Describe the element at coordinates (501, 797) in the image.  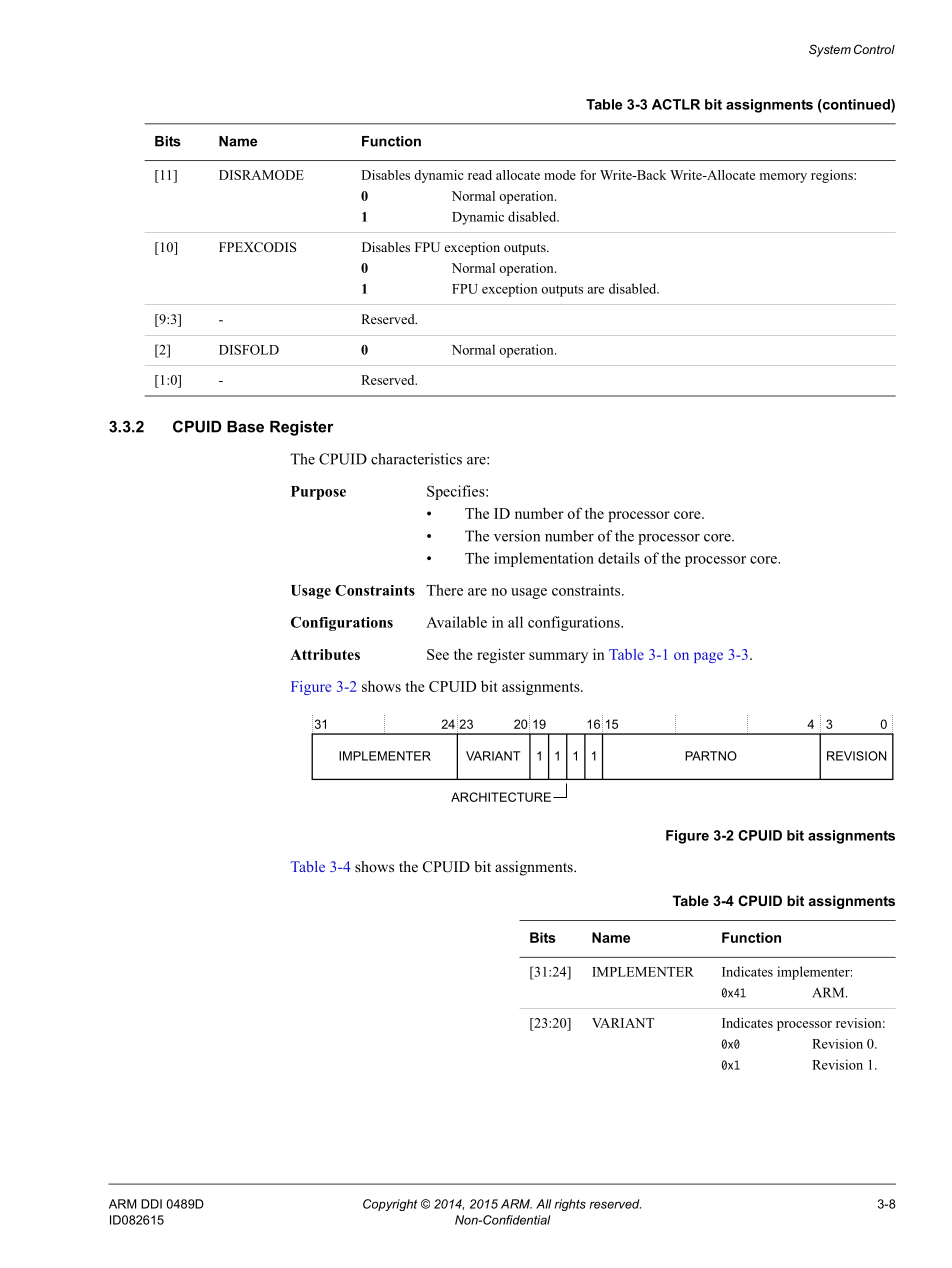
I see `ARCHITECTURE` at that location.
